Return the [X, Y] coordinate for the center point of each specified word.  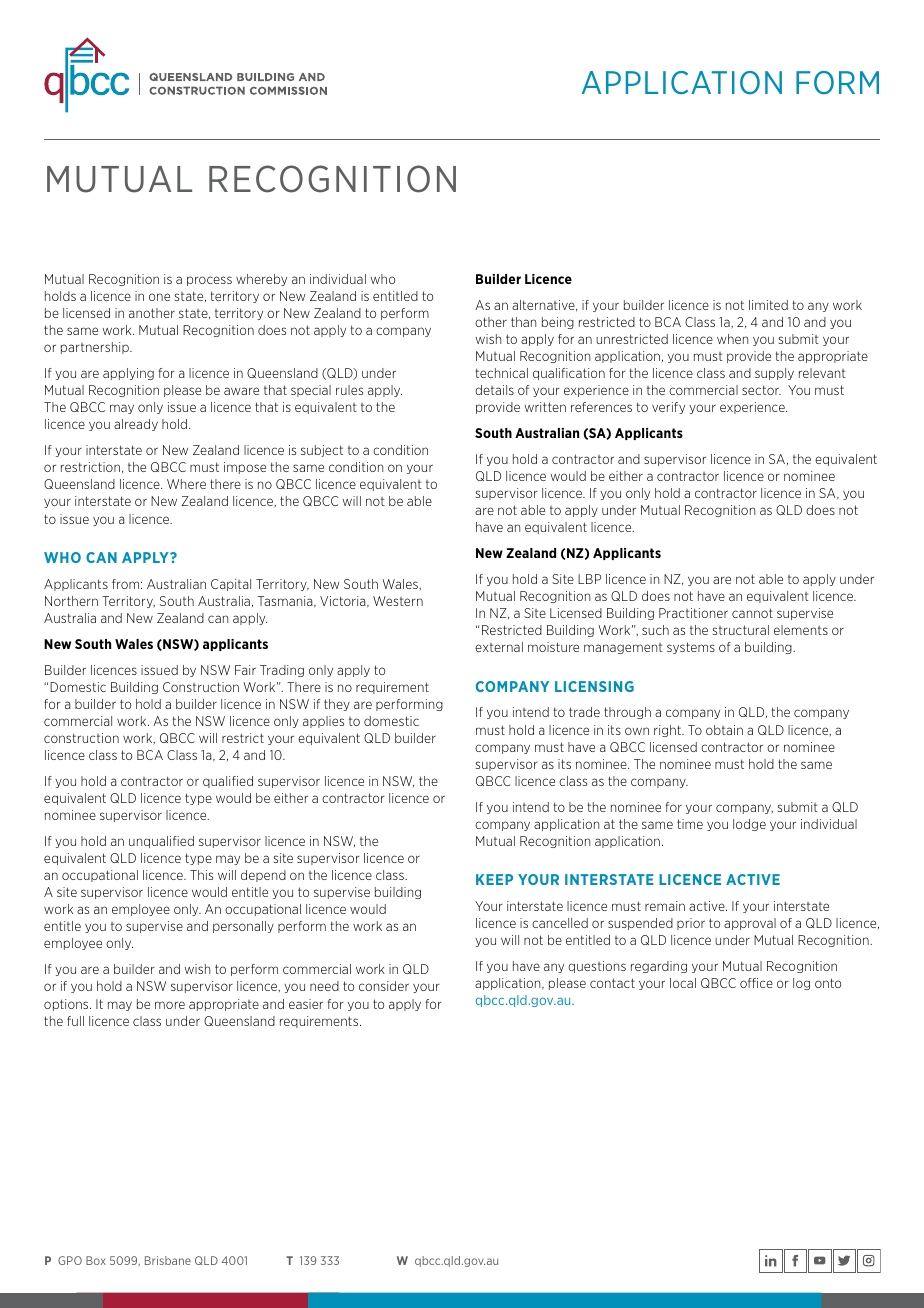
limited [768, 305]
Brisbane [168, 1260]
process [209, 281]
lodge [749, 825]
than [523, 322]
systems [691, 648]
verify [668, 408]
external [499, 647]
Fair [245, 670]
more [170, 1005]
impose [245, 468]
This [201, 875]
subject [322, 451]
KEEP [494, 879]
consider [384, 986]
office [756, 983]
